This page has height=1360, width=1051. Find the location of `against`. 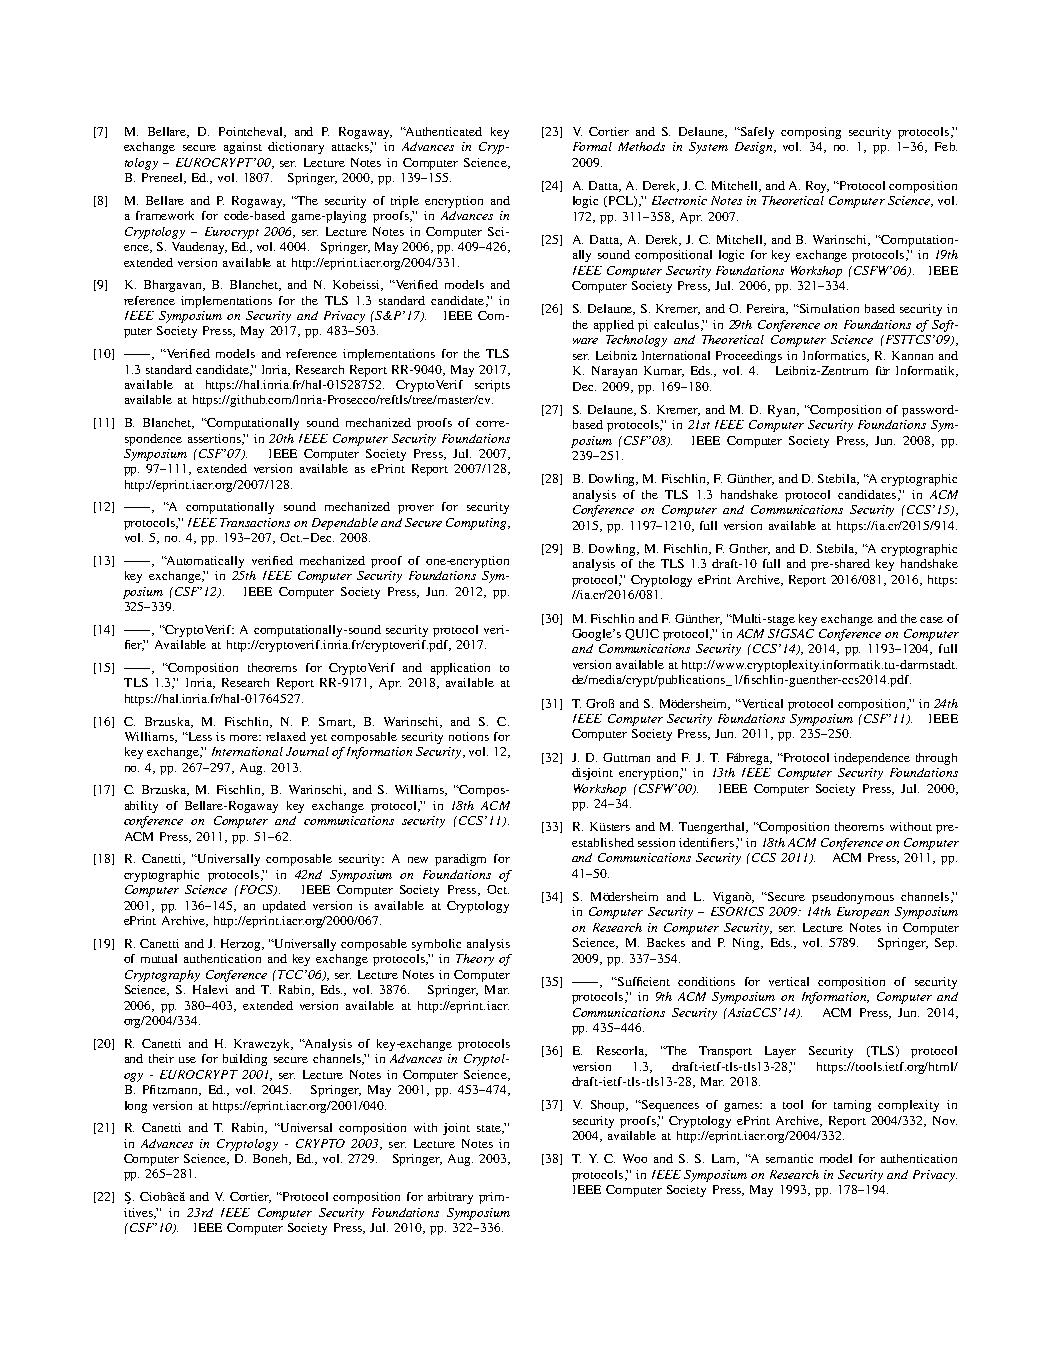

against is located at coordinates (243, 148).
